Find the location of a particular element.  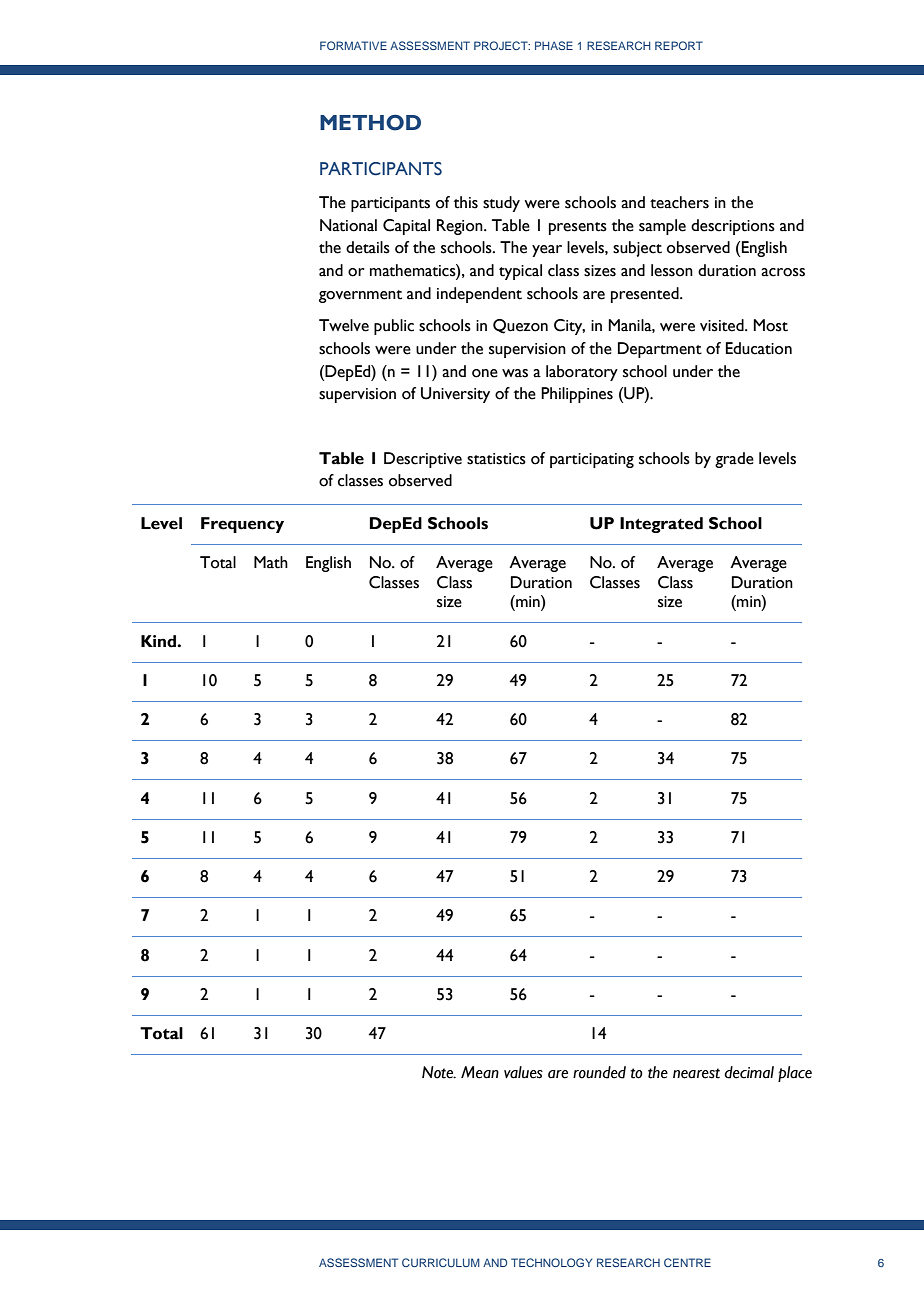

Frequency is located at coordinates (242, 525).
